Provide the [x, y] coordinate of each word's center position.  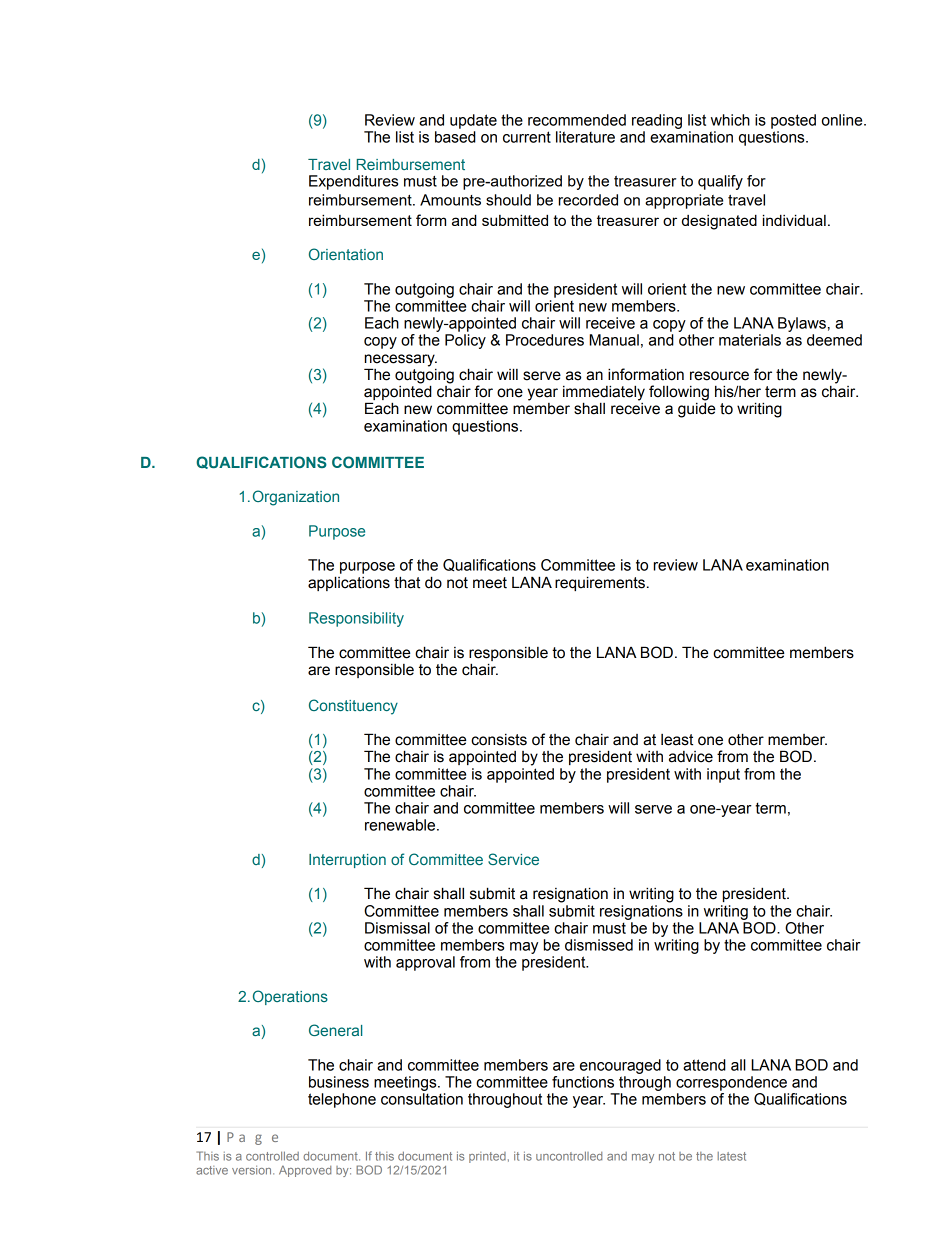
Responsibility [356, 619]
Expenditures [353, 182]
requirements [600, 583]
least [677, 740]
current [527, 137]
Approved [305, 1171]
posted [793, 121]
